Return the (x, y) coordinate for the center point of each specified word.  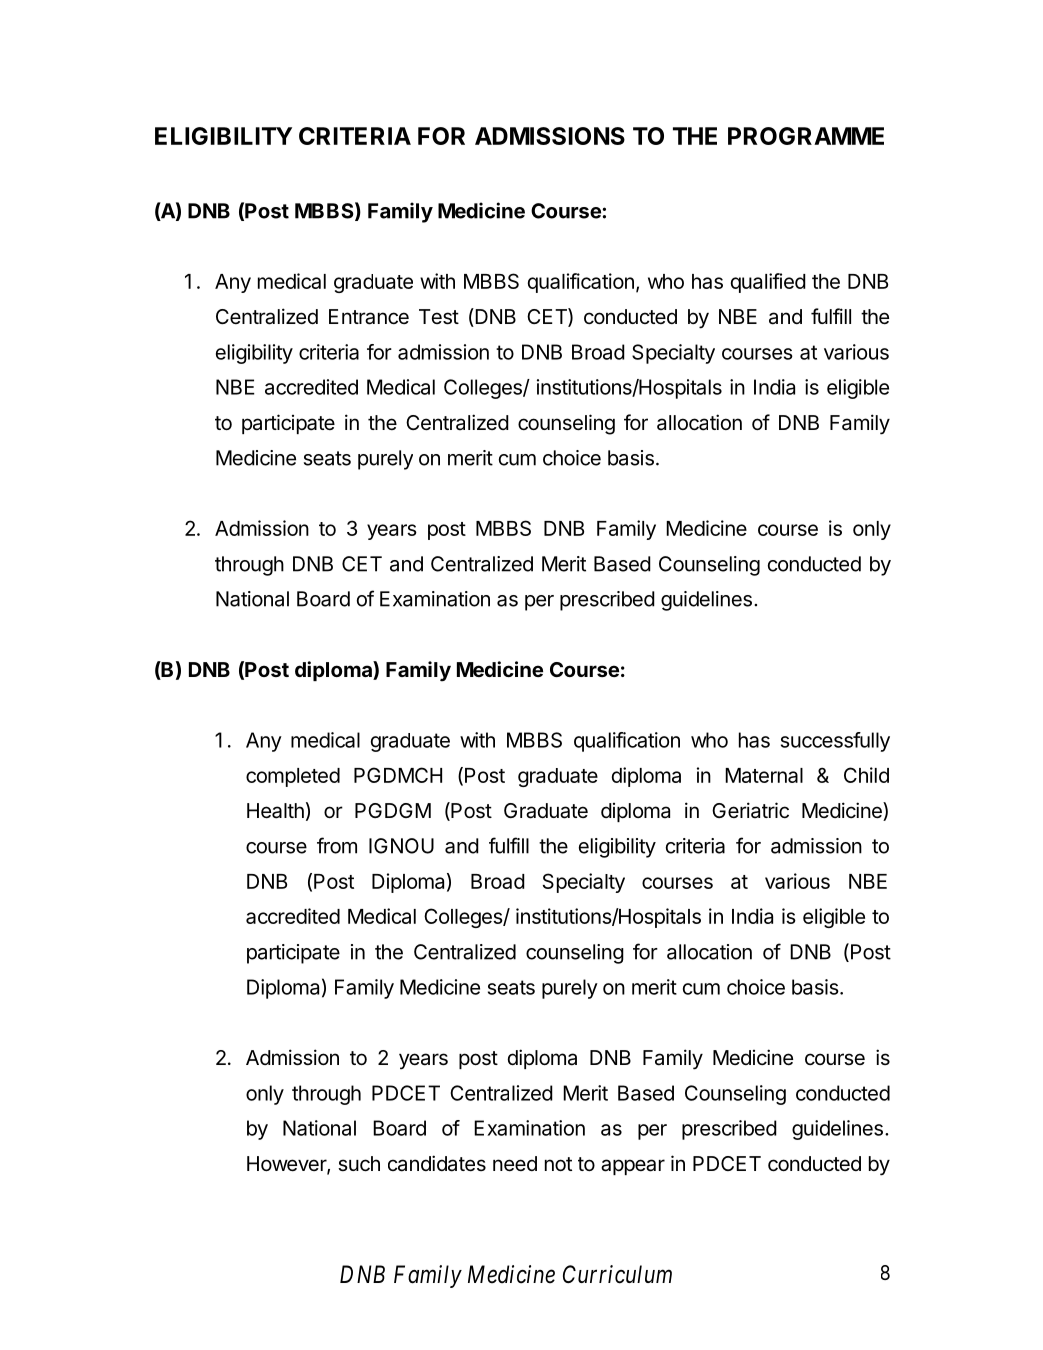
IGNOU (401, 846)
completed (293, 777)
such (359, 1164)
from (337, 845)
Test (439, 317)
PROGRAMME (806, 136)
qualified (768, 283)
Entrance (369, 317)
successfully (835, 742)
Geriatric (750, 810)
